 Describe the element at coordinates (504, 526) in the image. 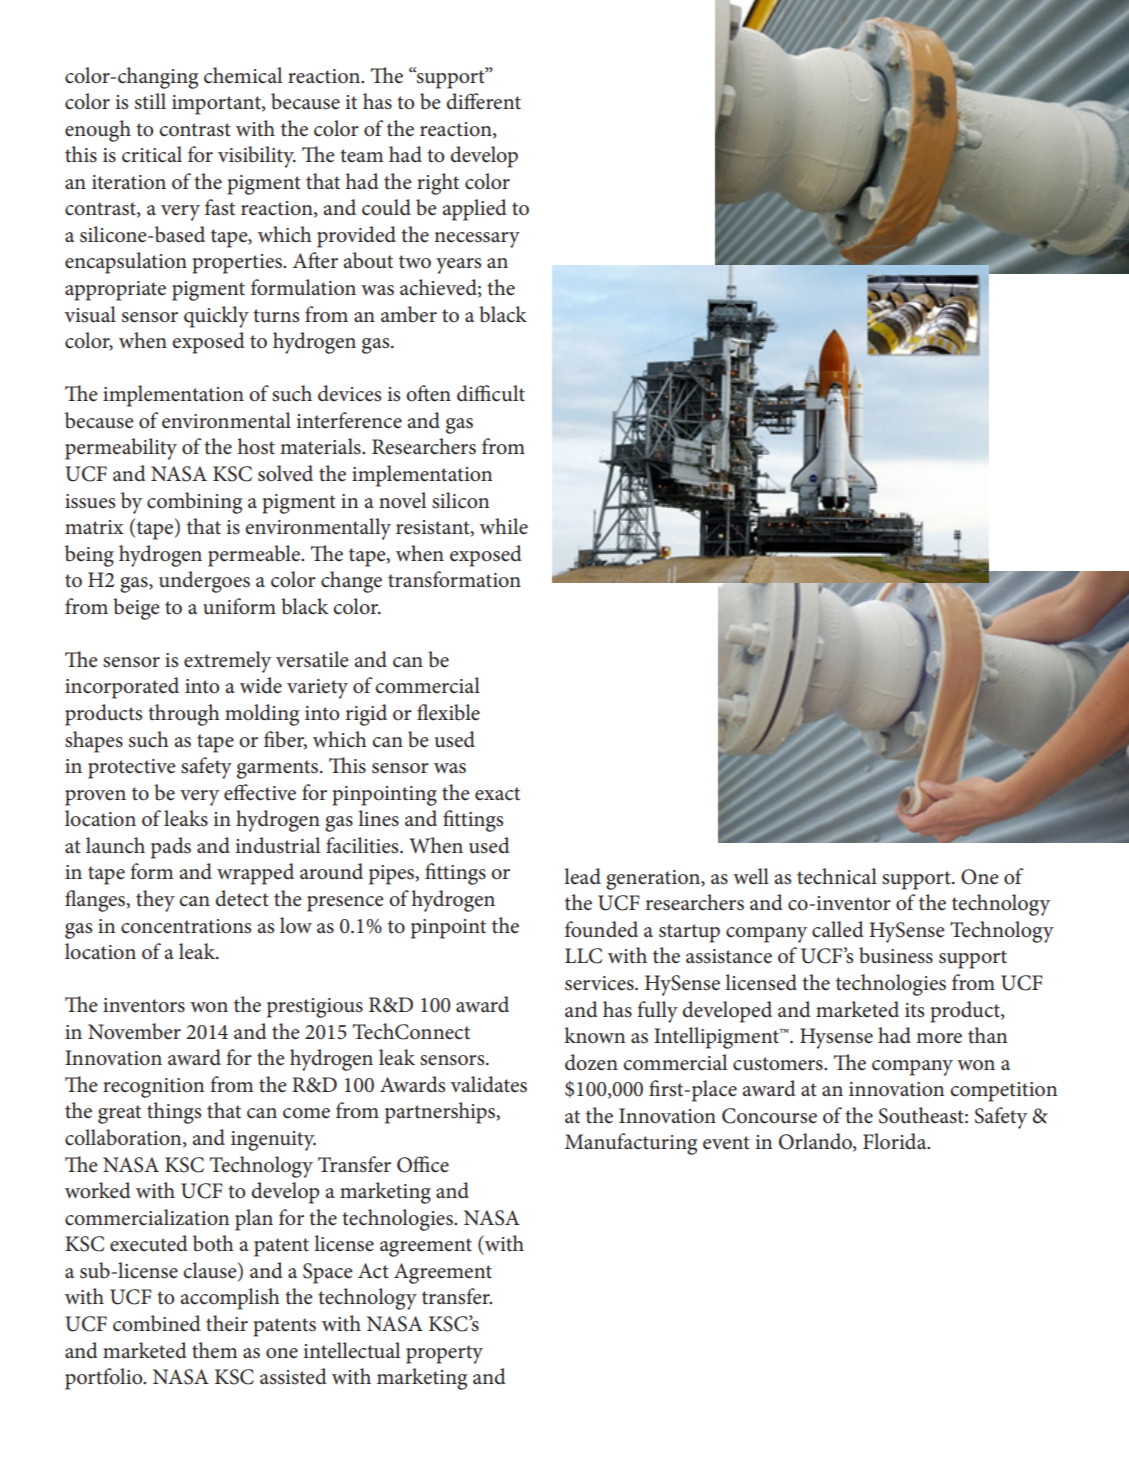

I see `while` at that location.
